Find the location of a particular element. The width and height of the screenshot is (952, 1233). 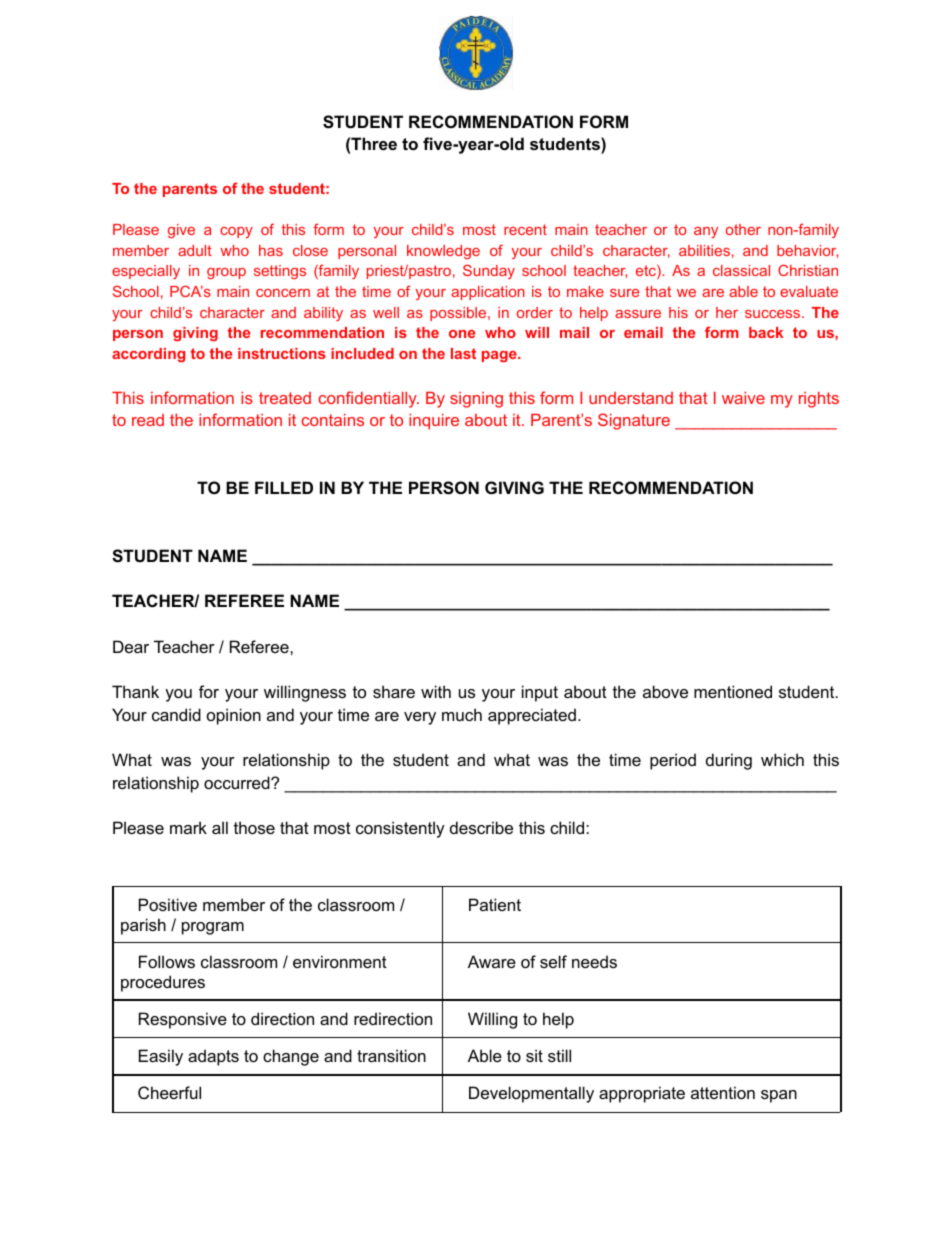

adapts is located at coordinates (213, 1057).
